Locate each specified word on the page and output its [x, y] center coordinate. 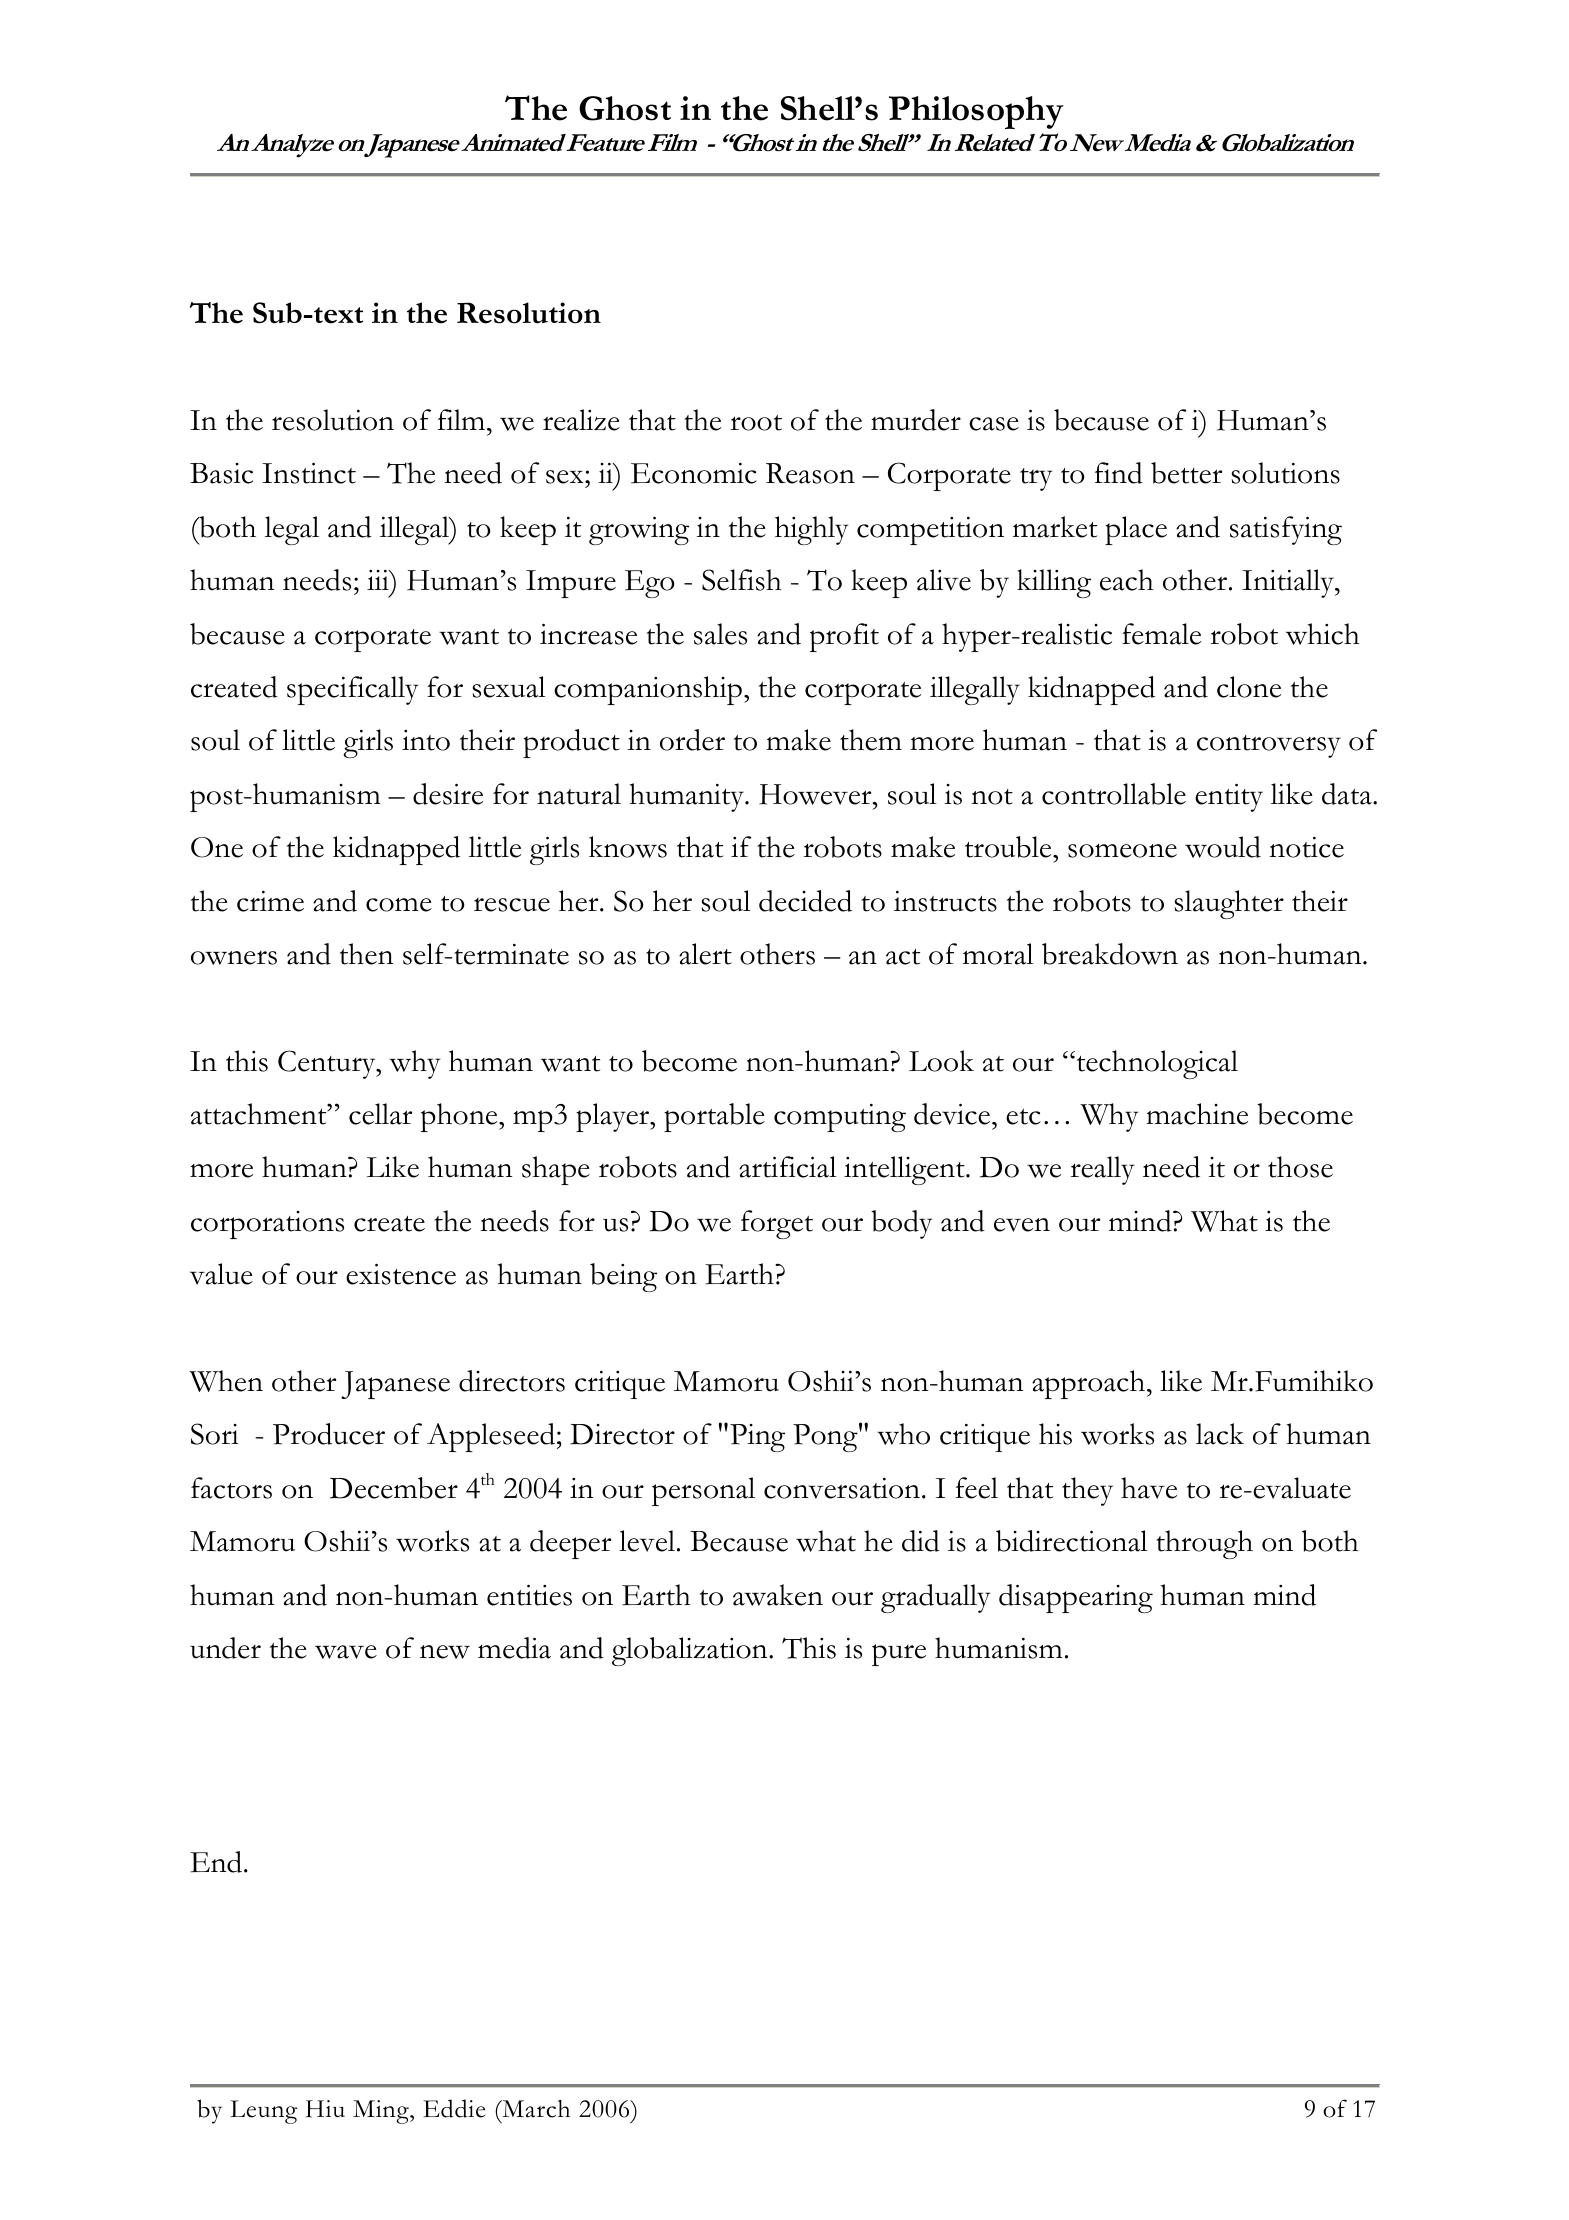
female [1161, 634]
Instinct [309, 473]
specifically [353, 690]
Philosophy [976, 112]
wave [346, 1652]
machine [1197, 1114]
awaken [778, 1595]
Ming [382, 2112]
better [1186, 473]
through [1204, 1544]
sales [720, 634]
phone [460, 1117]
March [535, 2109]
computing [840, 1118]
